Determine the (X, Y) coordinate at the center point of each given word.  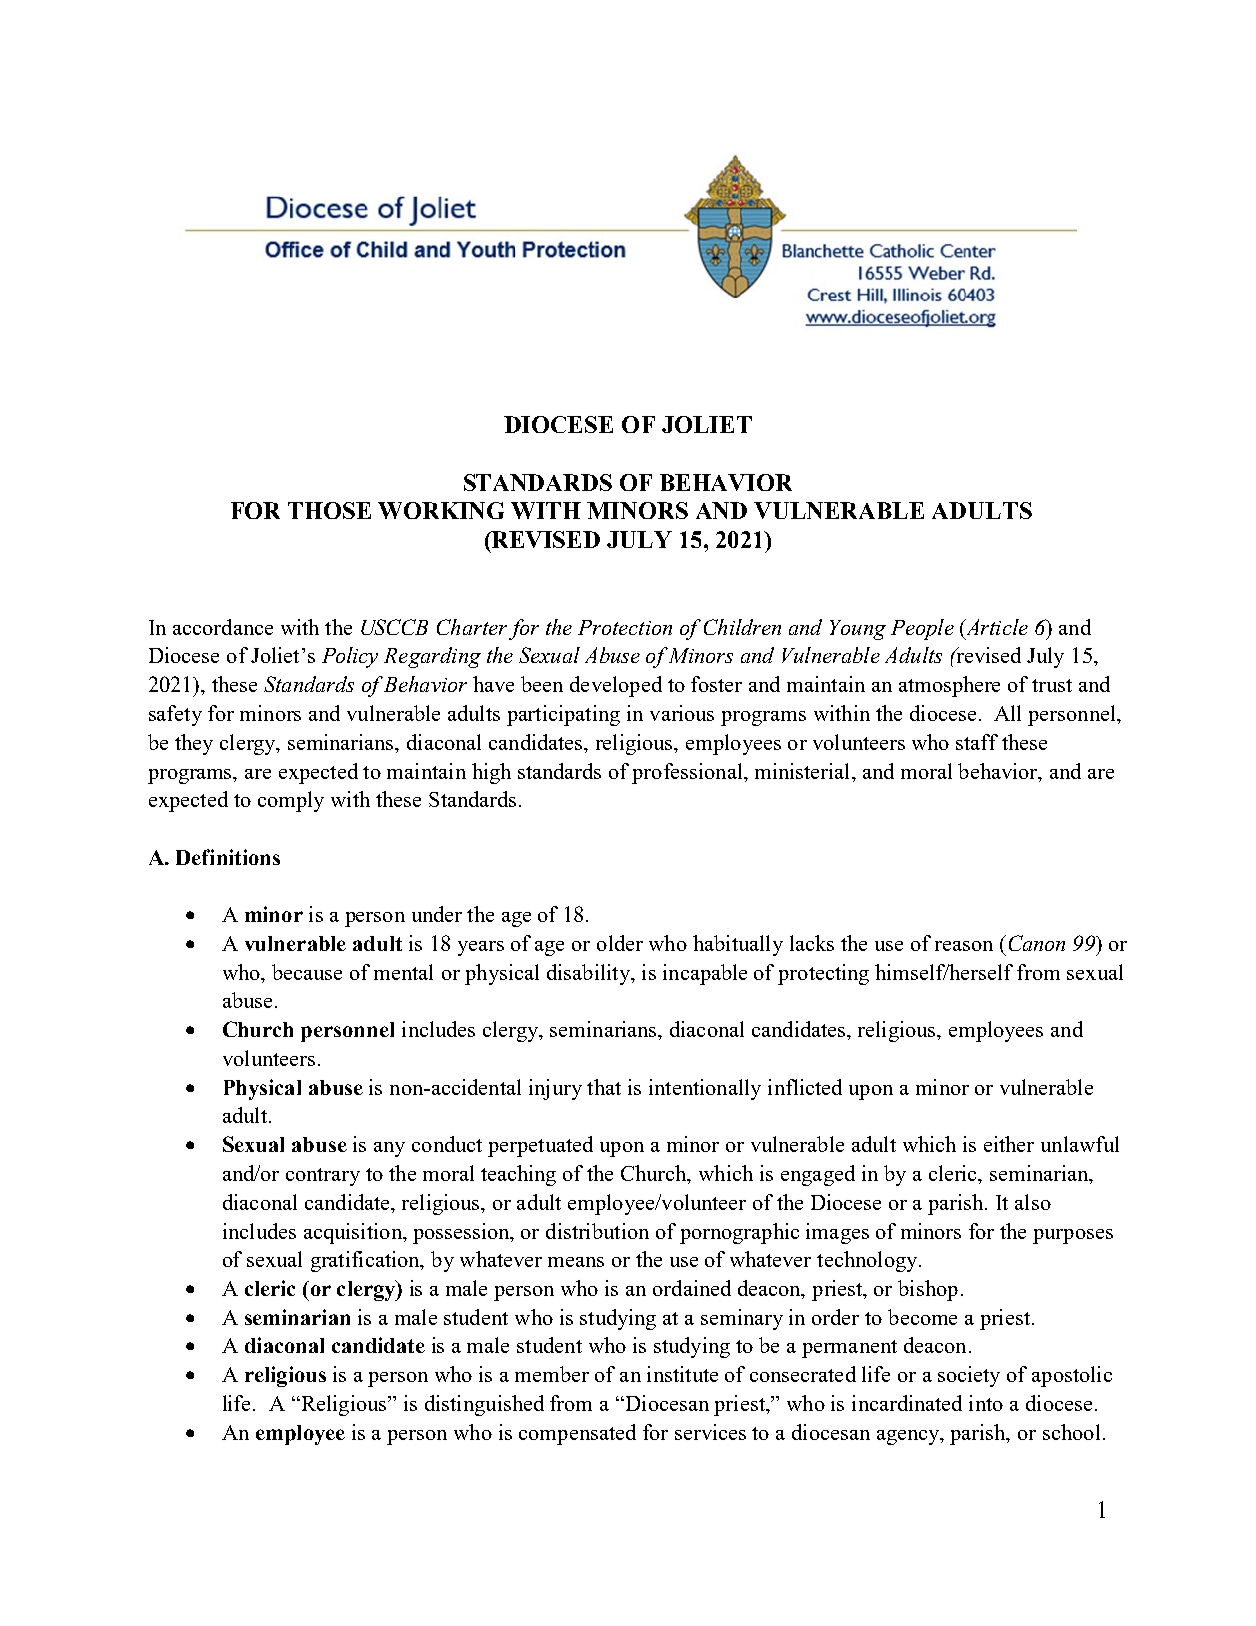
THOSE (329, 510)
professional (688, 773)
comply (291, 801)
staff (977, 742)
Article (995, 628)
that (604, 1087)
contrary (323, 1177)
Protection (625, 627)
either (1009, 1144)
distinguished (484, 1405)
